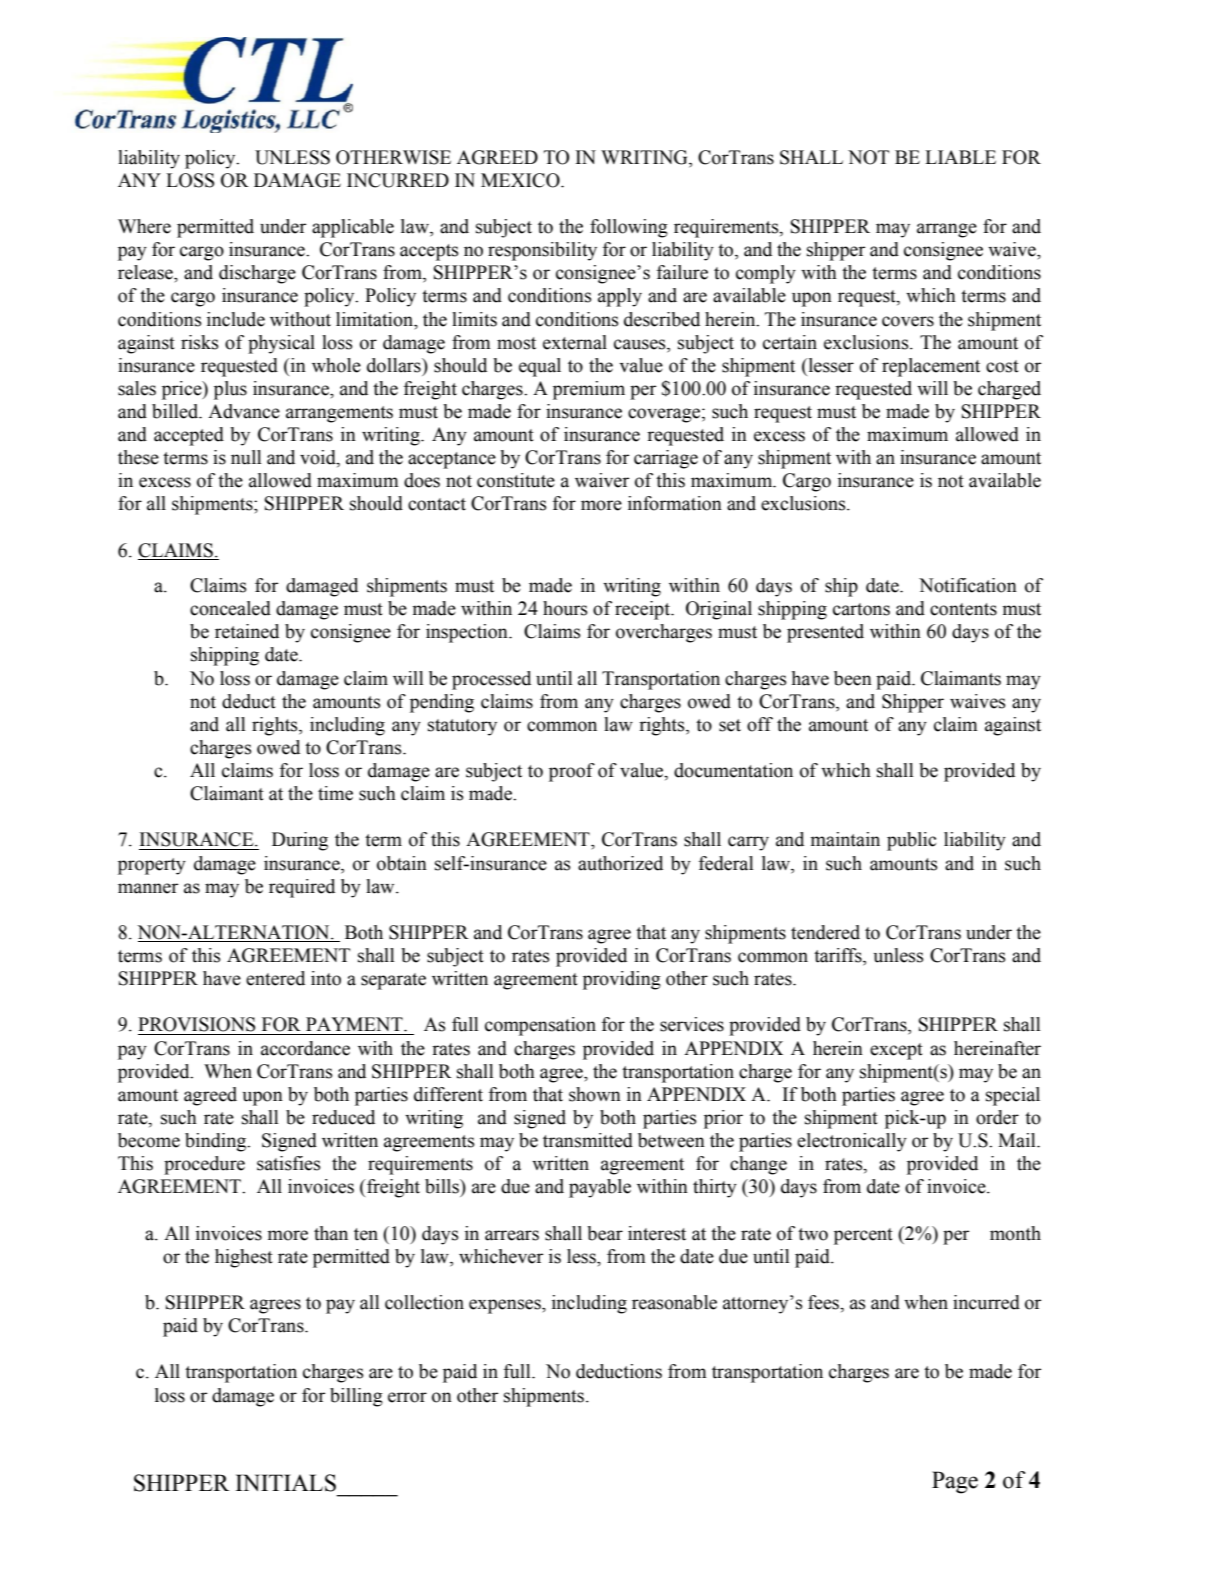 The image size is (1231, 1593). What do you see at coordinates (588, 1140) in the screenshot?
I see `transmitted` at bounding box center [588, 1140].
